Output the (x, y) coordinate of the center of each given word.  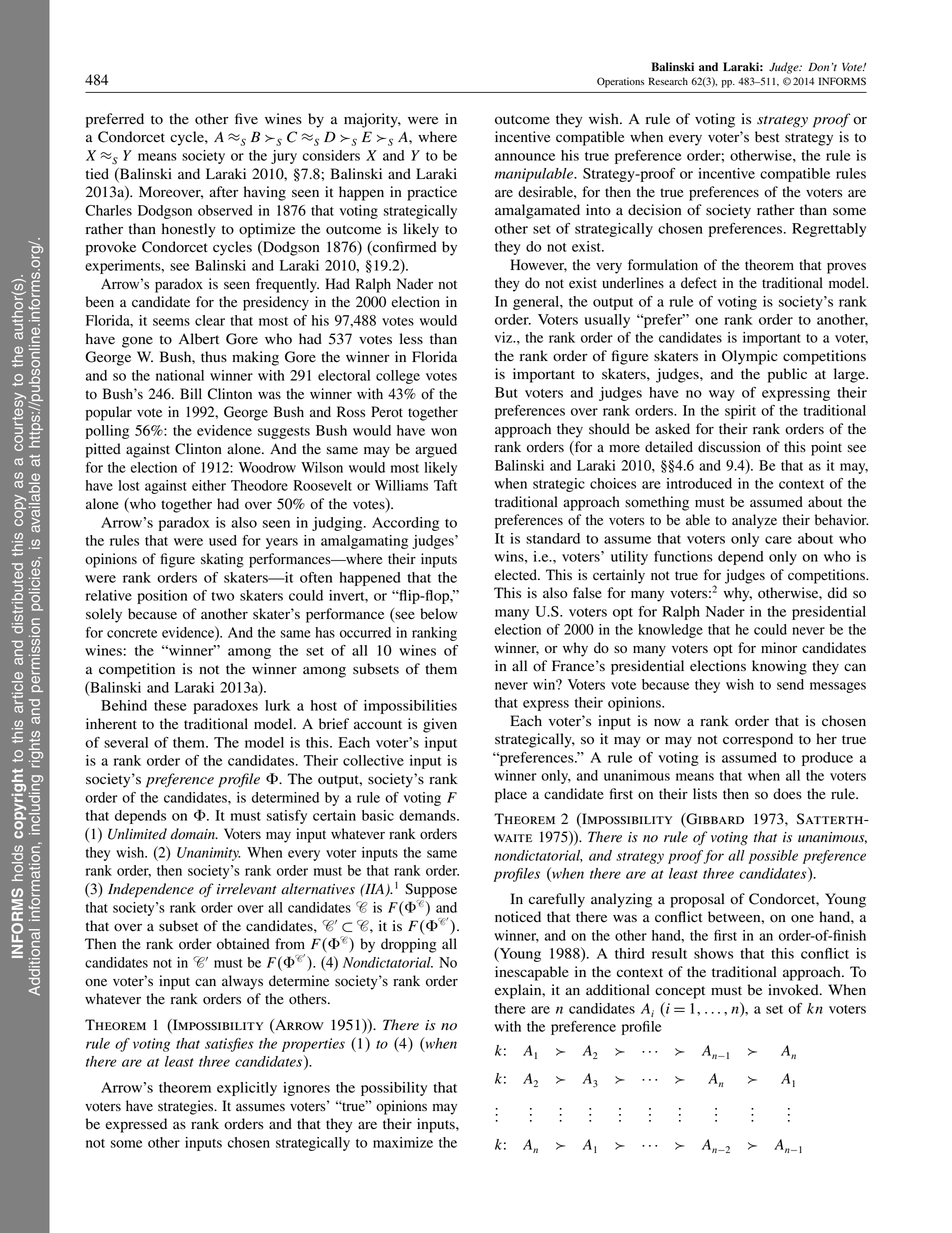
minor (779, 648)
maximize (403, 1142)
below (439, 614)
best (767, 137)
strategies (187, 1107)
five (246, 119)
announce (525, 157)
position (162, 597)
